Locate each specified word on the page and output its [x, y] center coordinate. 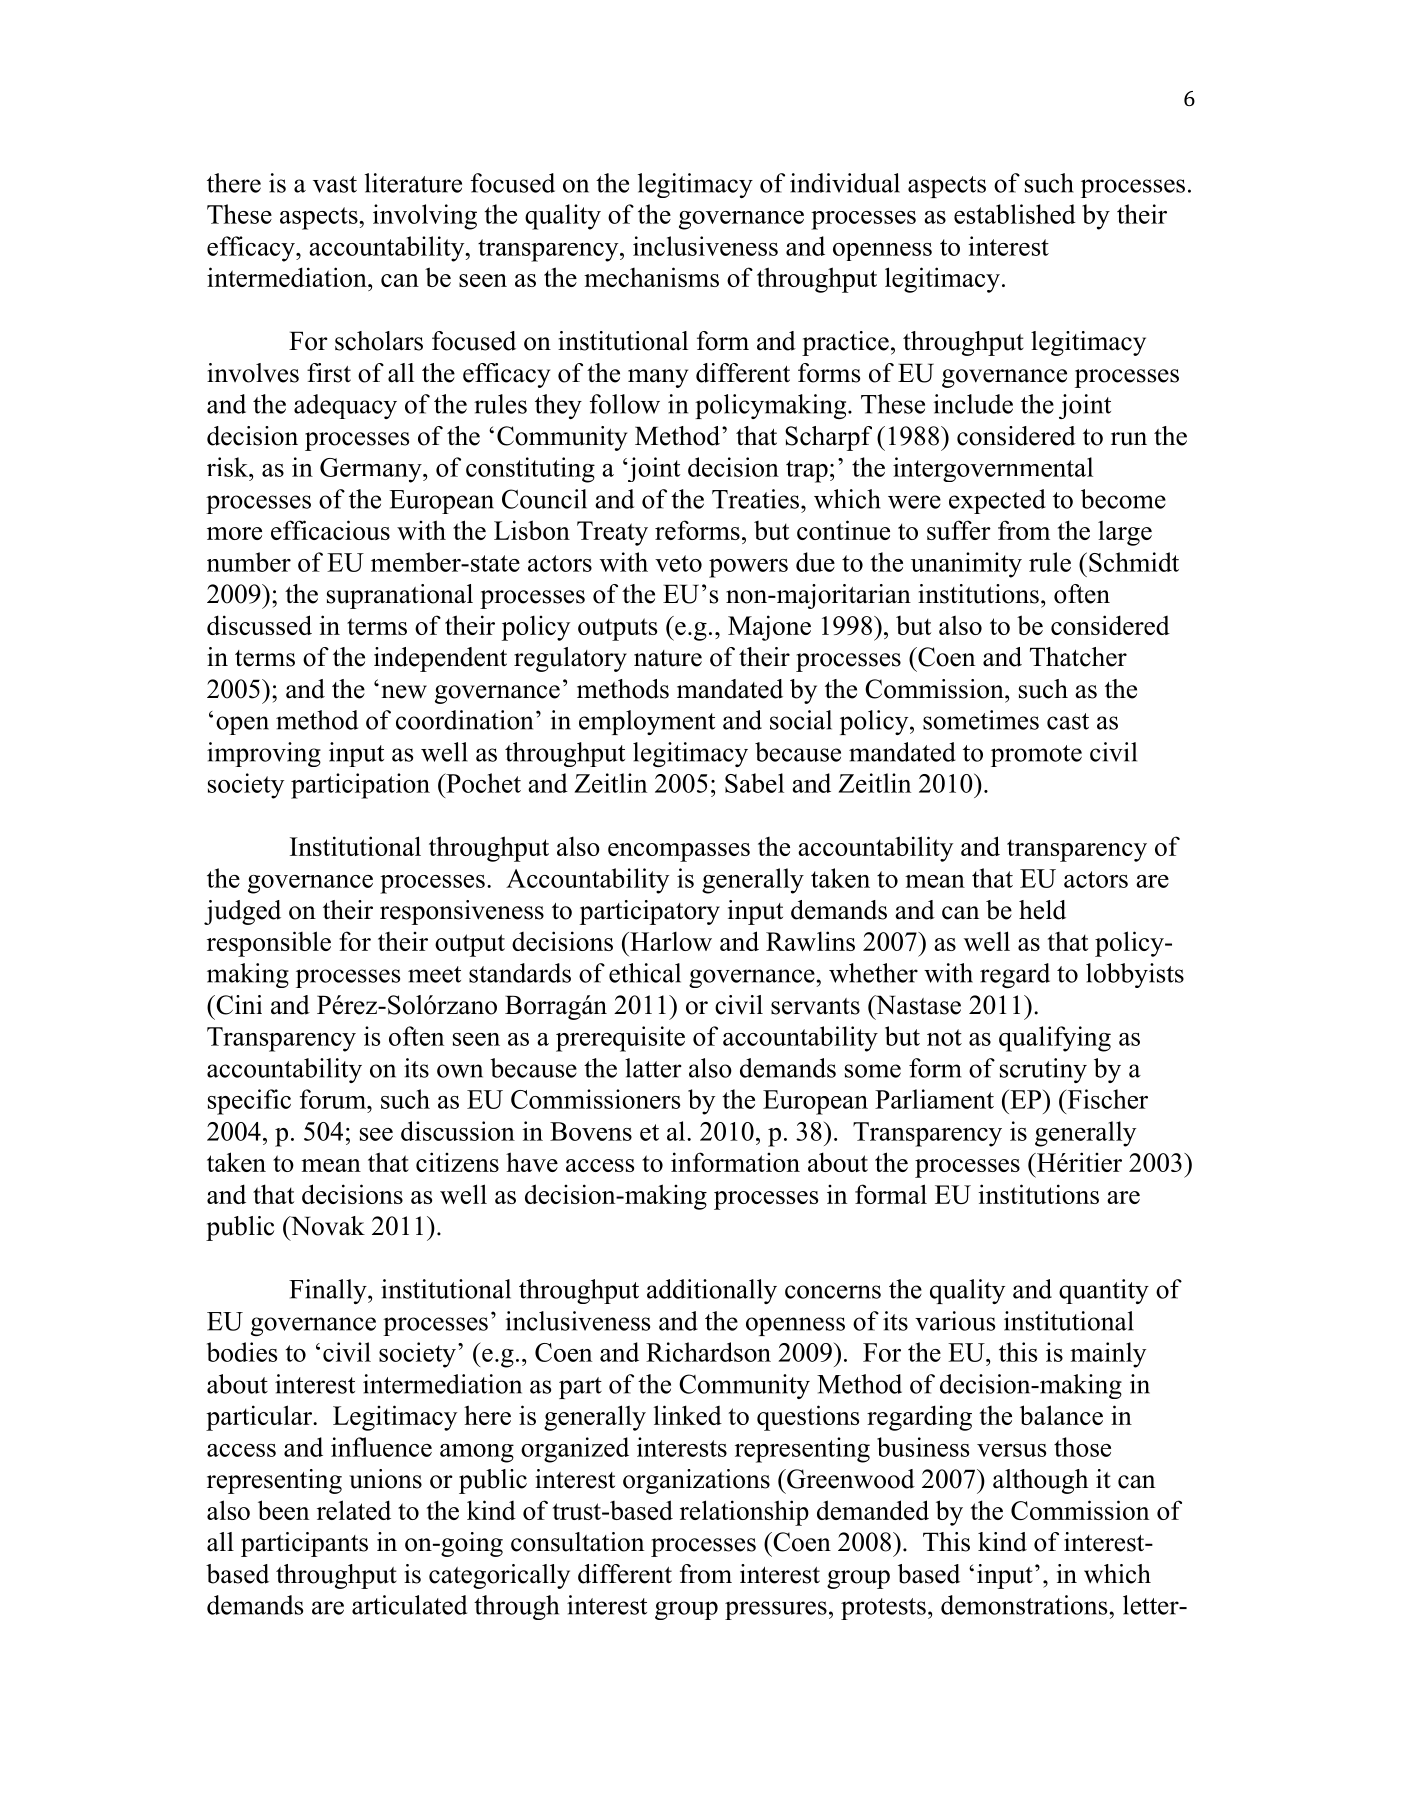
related [354, 1510]
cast [1068, 721]
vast [335, 184]
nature [668, 658]
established [1015, 214]
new [404, 692]
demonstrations [1025, 1605]
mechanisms [651, 277]
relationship [744, 1513]
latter [653, 1068]
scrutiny [1043, 1070]
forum [334, 1099]
